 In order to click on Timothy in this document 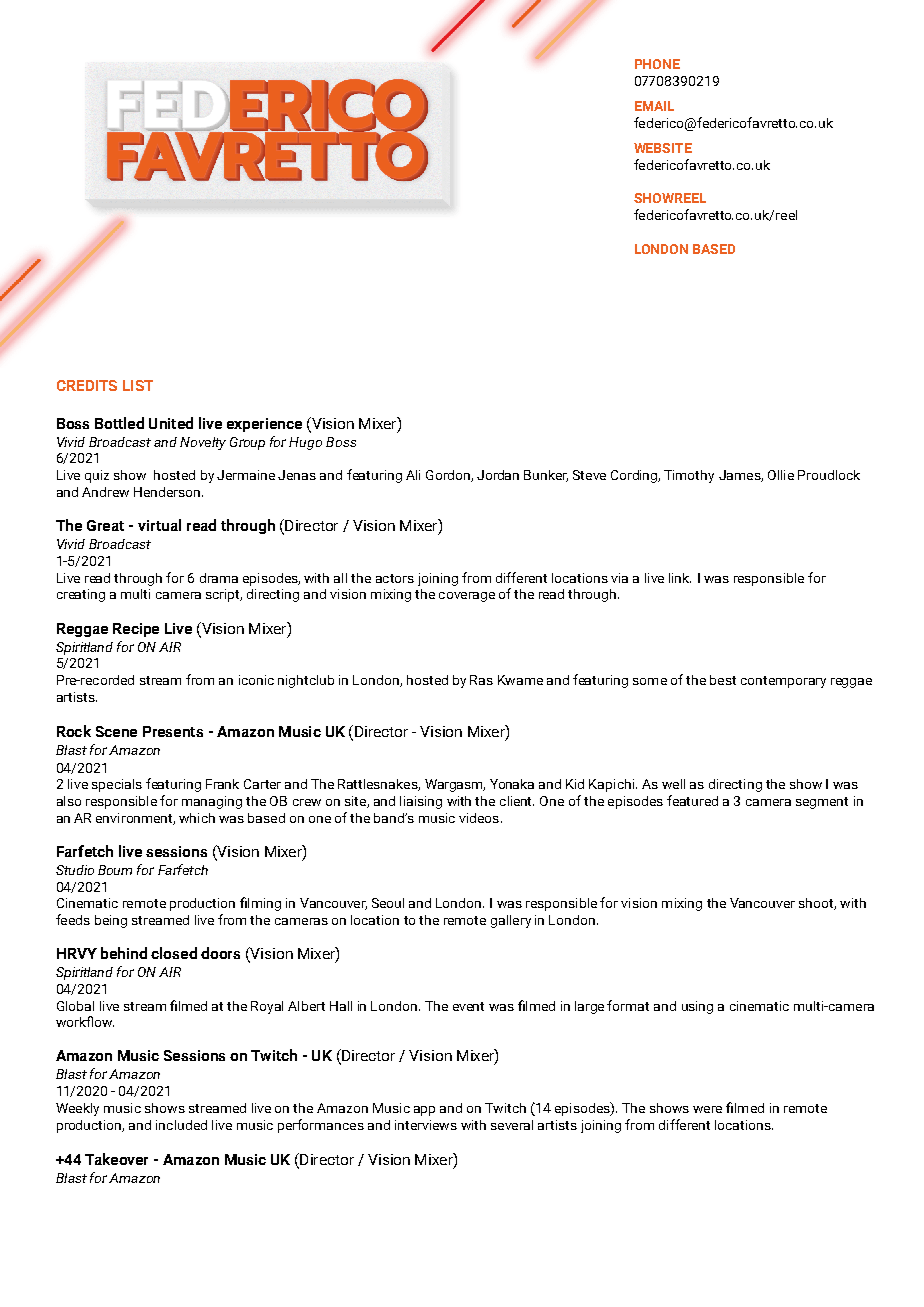, I will do `click(689, 476)`.
